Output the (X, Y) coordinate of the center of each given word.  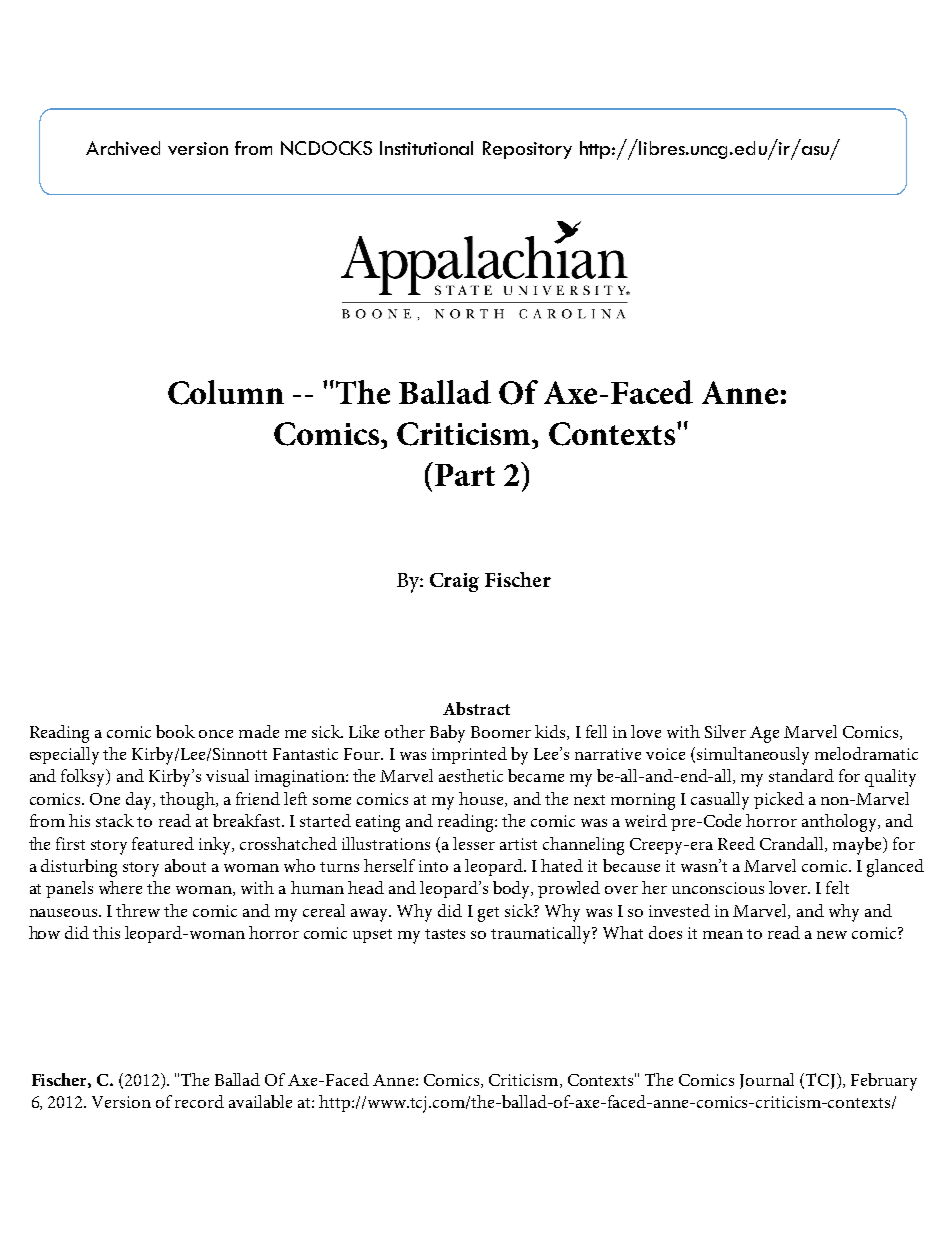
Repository (527, 150)
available (260, 1101)
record (199, 1101)
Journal (767, 1081)
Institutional (426, 148)
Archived (123, 148)
